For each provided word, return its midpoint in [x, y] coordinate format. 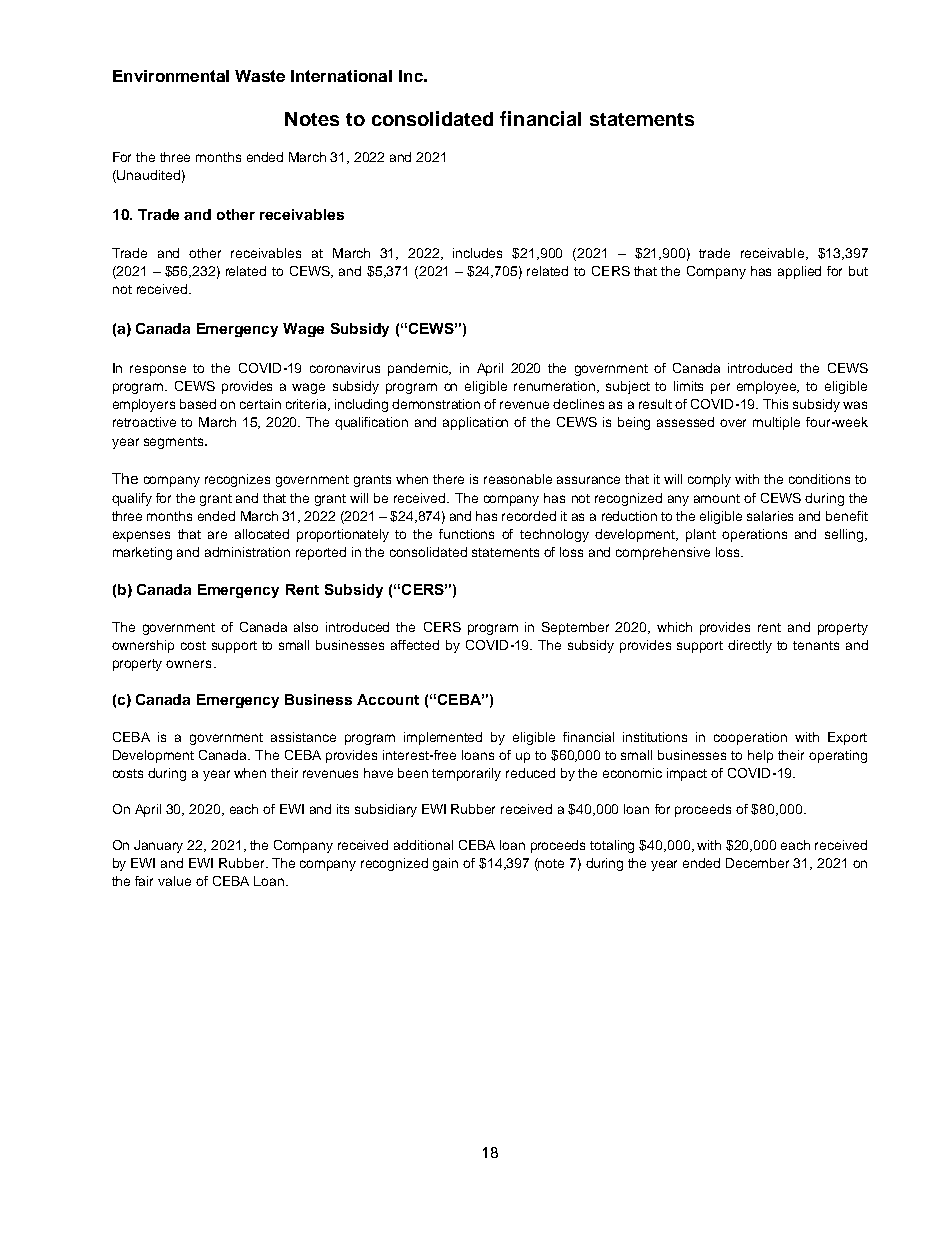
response [158, 370]
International [341, 76]
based [198, 404]
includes [477, 253]
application [475, 423]
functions [466, 534]
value [174, 881]
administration [247, 552]
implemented [443, 738]
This [775, 404]
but [858, 271]
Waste [260, 76]
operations [754, 535]
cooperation [750, 738]
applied [799, 272]
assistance [303, 737]
